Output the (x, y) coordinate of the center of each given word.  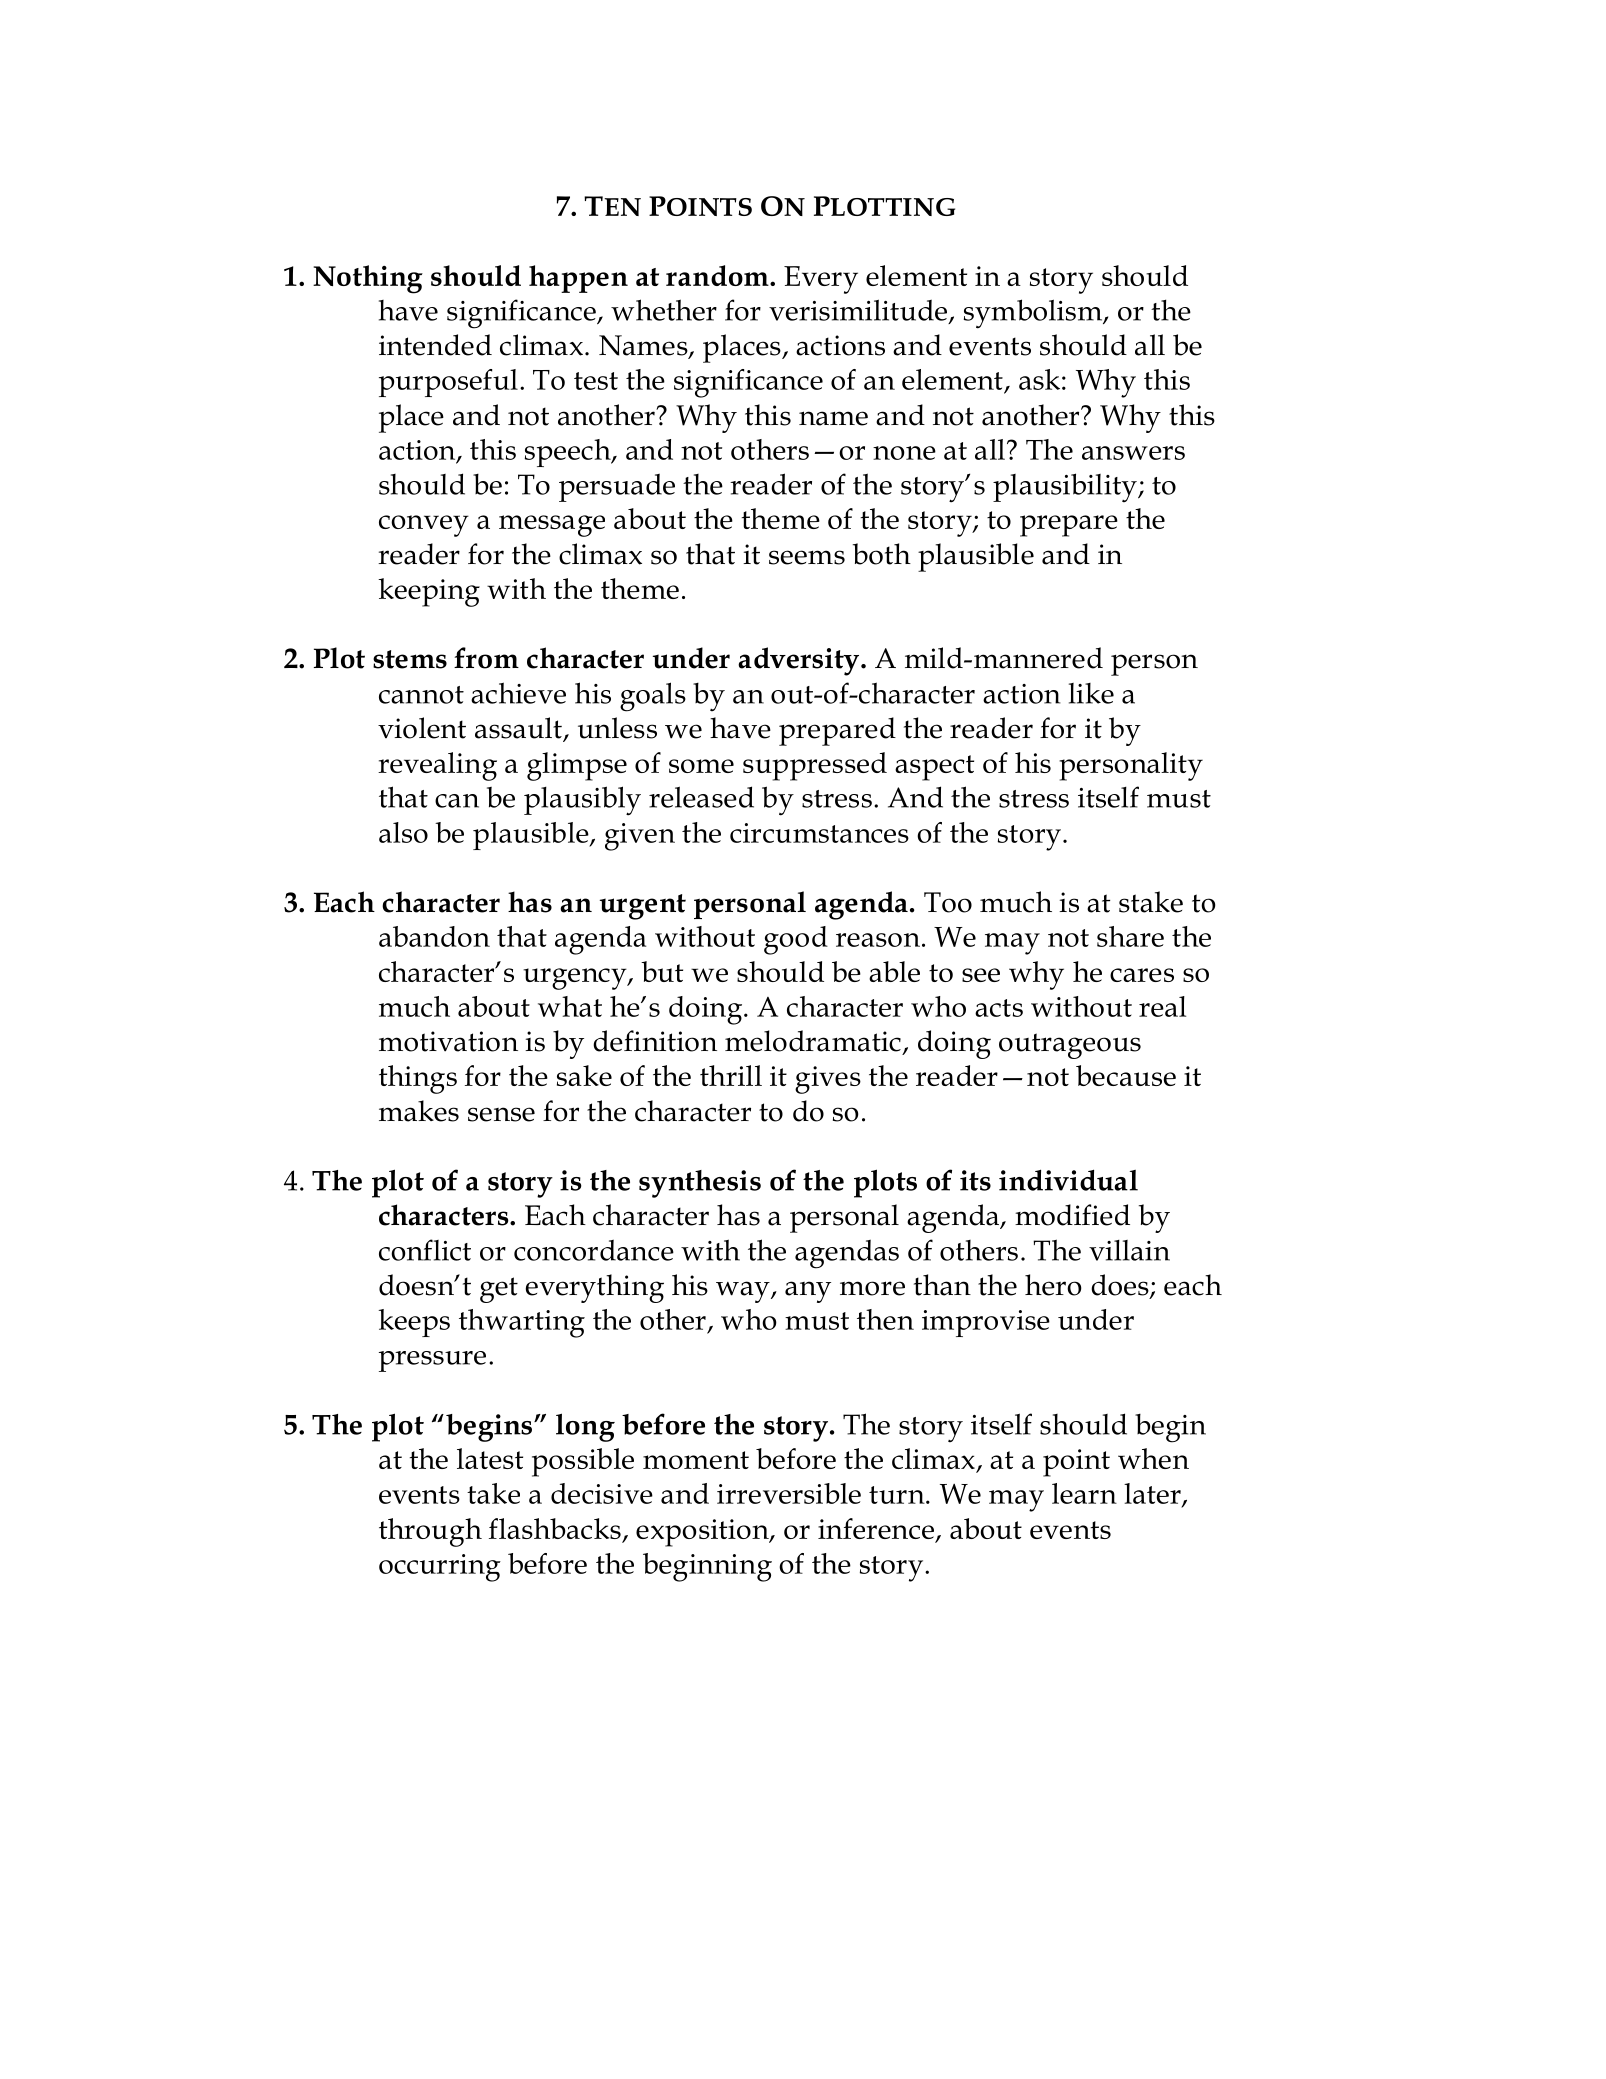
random (718, 275)
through (430, 1532)
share (1130, 936)
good (796, 940)
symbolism (1034, 314)
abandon (434, 936)
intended (435, 345)
